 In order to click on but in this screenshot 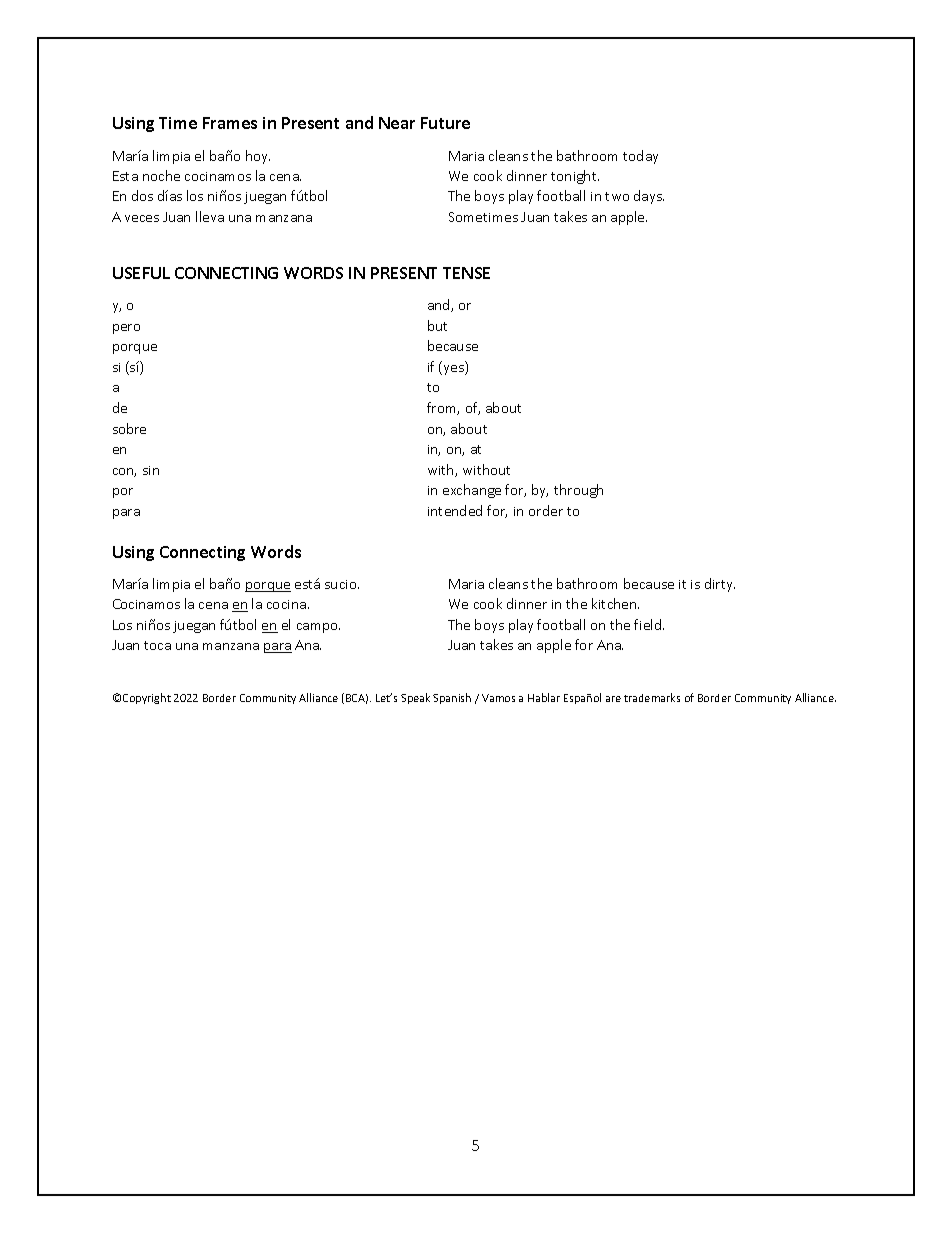, I will do `click(437, 325)`.
